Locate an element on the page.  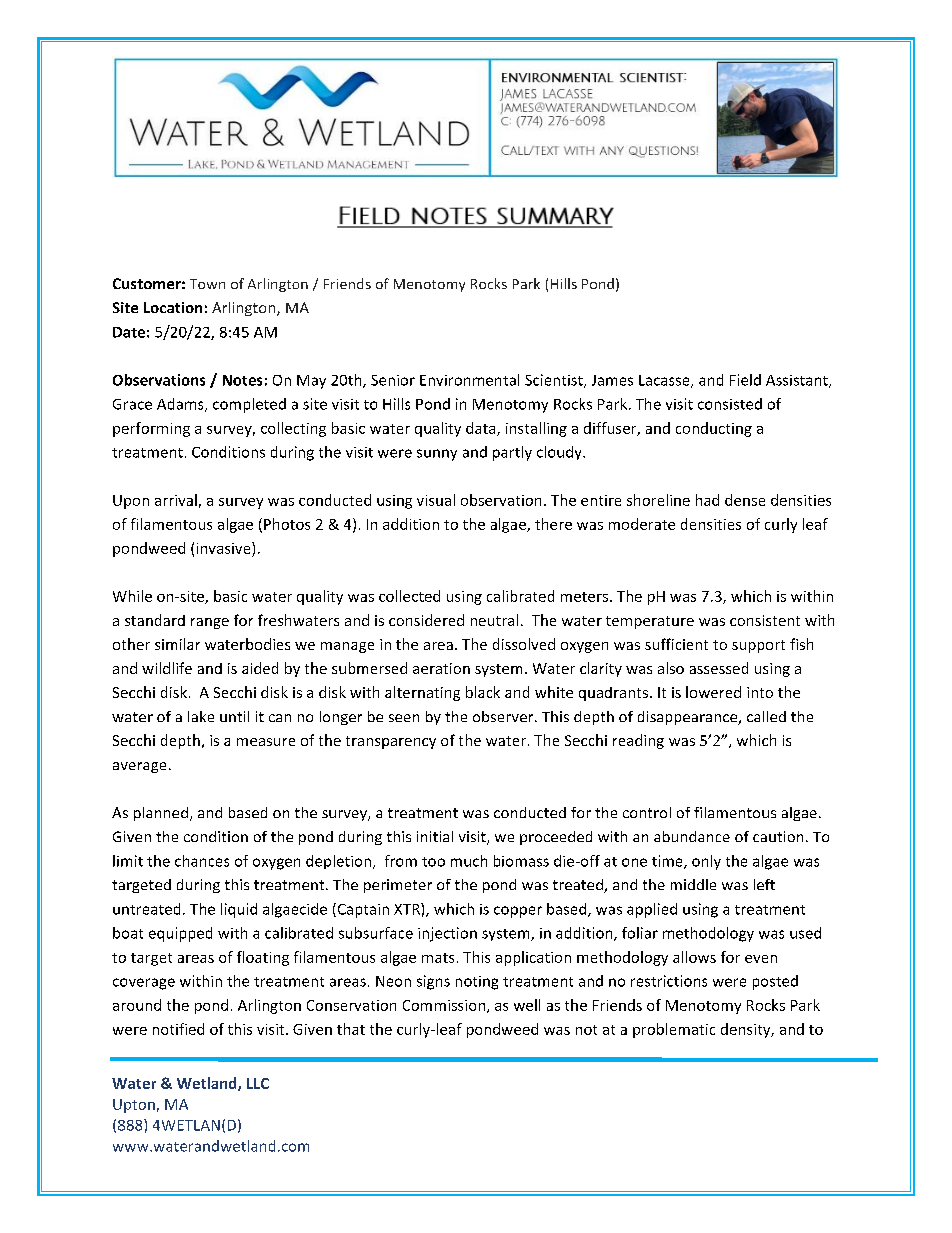
LLC is located at coordinates (258, 1083).
